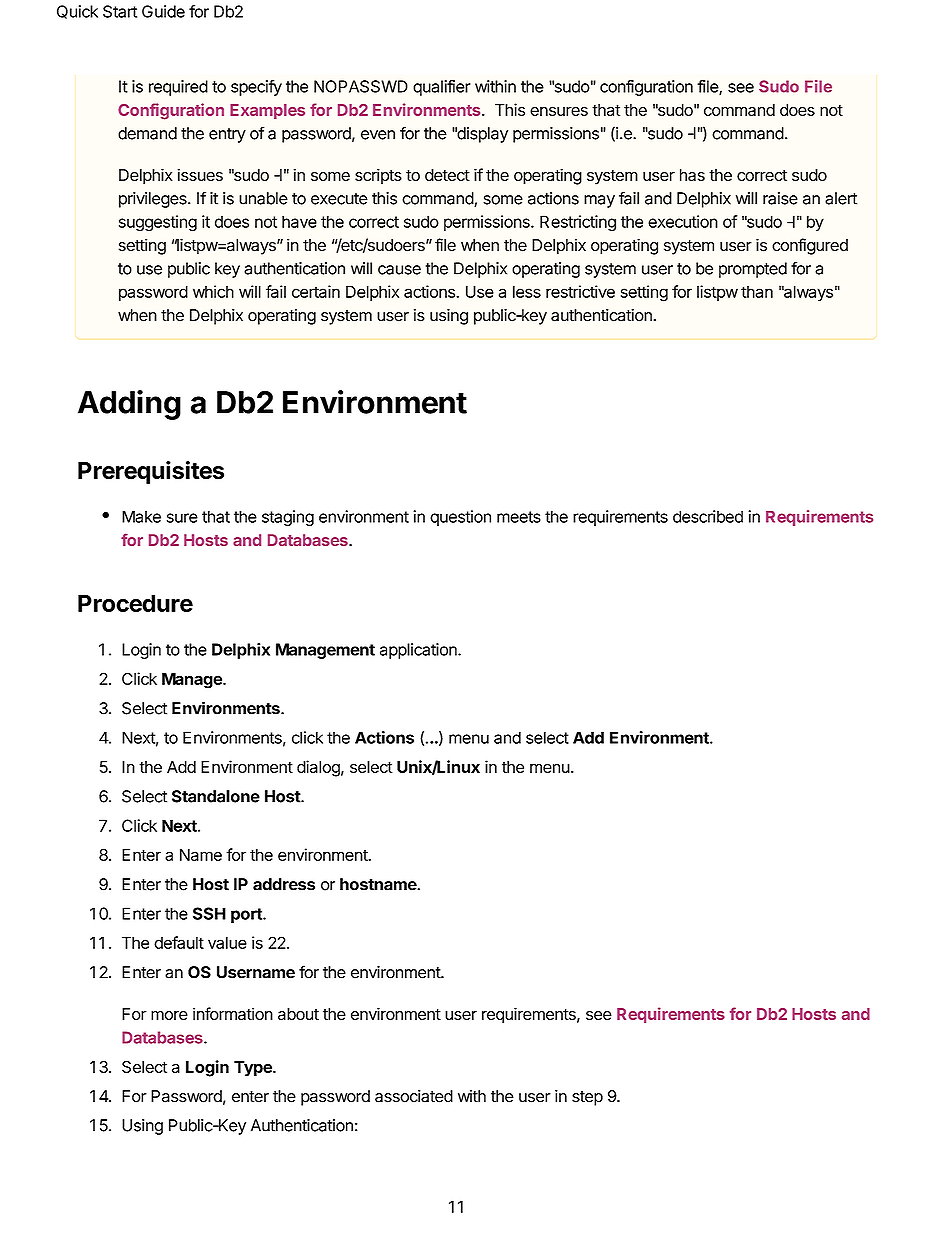 The image size is (952, 1233). I want to click on Make, so click(141, 516).
